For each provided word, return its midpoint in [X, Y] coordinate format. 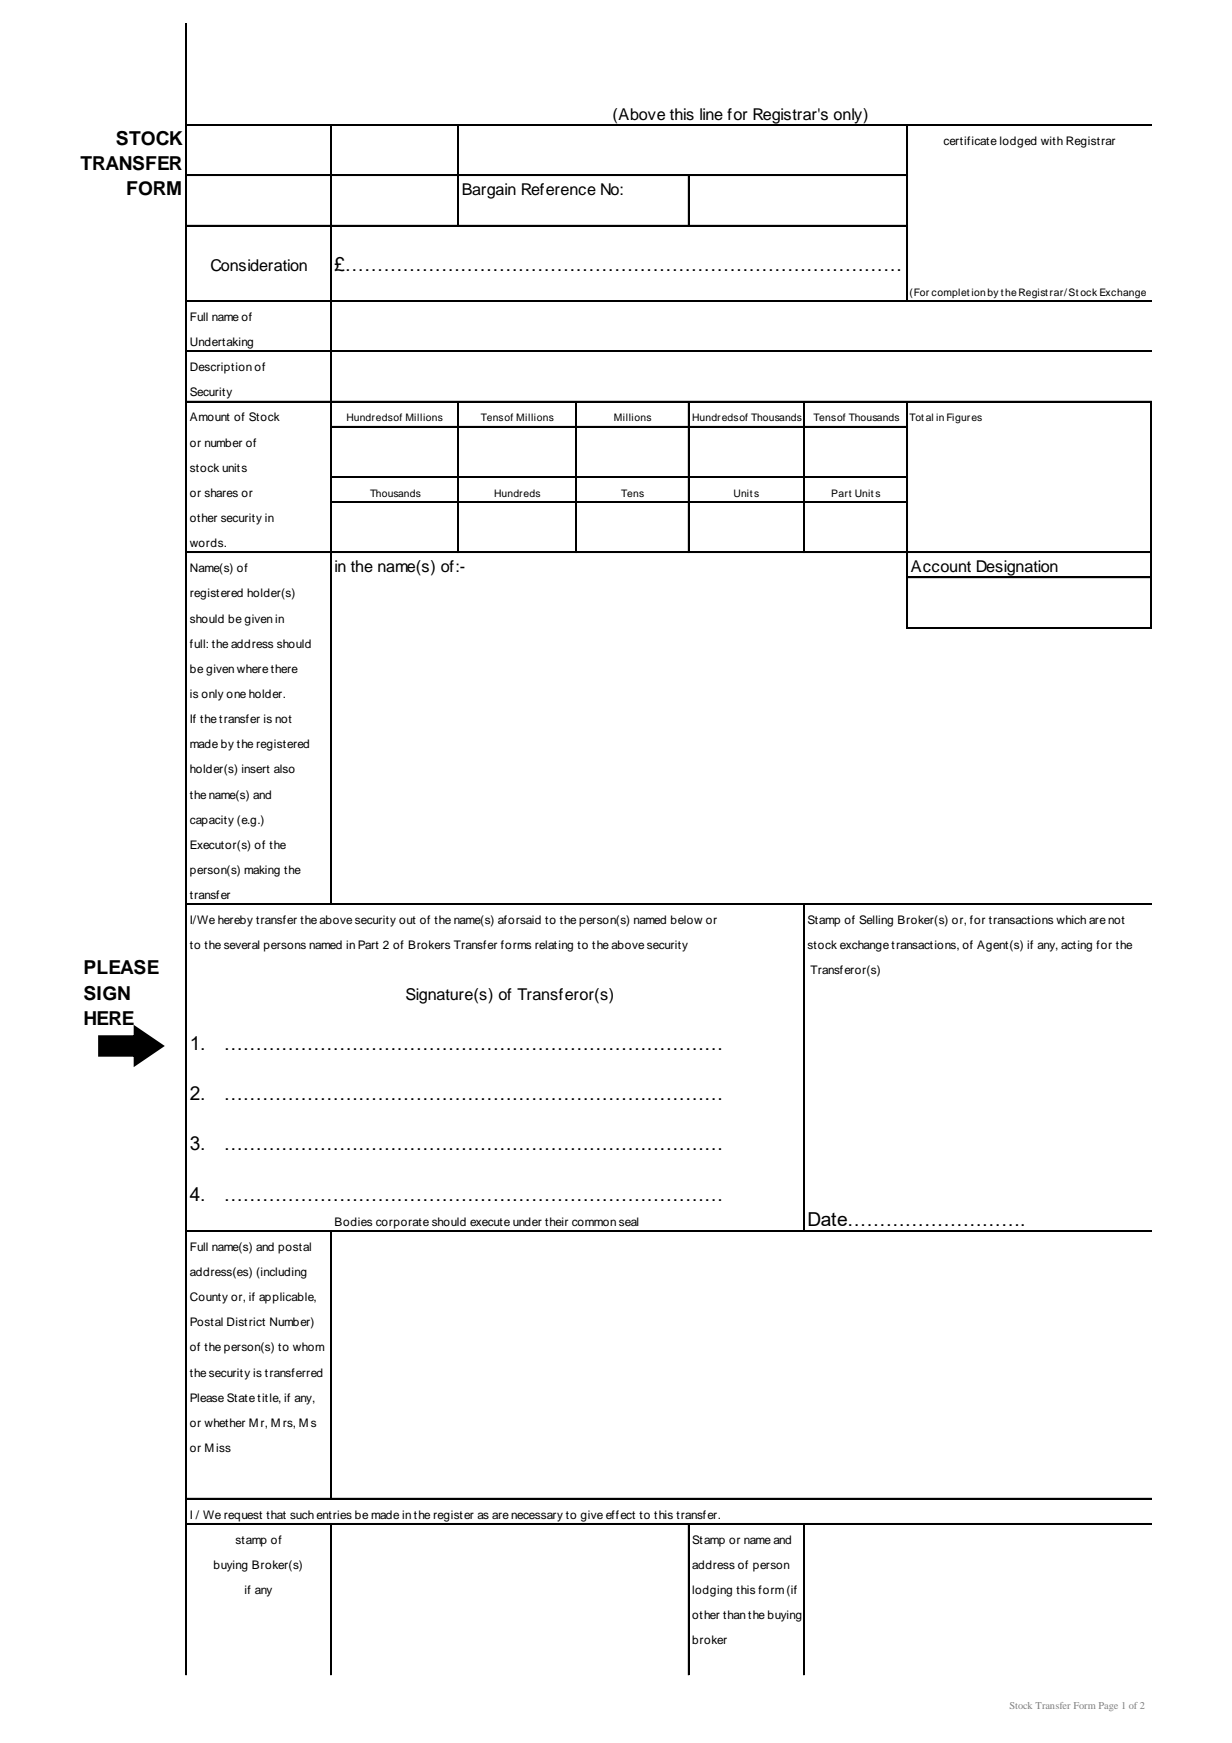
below [687, 919]
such [302, 1514]
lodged [1018, 142]
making [262, 871]
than [734, 1614]
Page [1108, 1706]
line [711, 114]
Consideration [259, 265]
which [1071, 919]
